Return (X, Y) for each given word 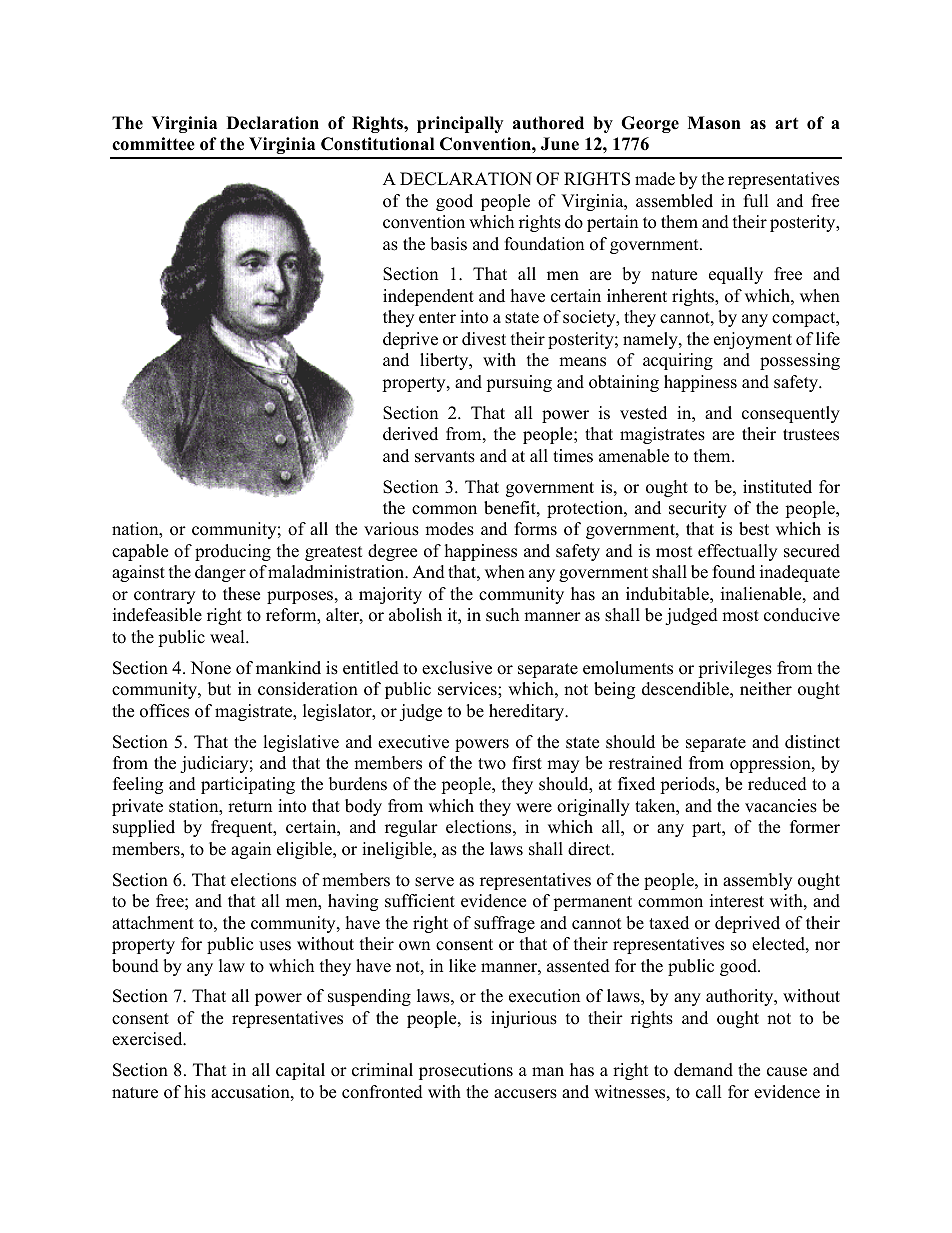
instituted (777, 487)
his (195, 1092)
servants (445, 457)
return (250, 807)
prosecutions (466, 1071)
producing (233, 552)
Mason (714, 123)
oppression (771, 764)
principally (460, 124)
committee (153, 144)
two (492, 764)
